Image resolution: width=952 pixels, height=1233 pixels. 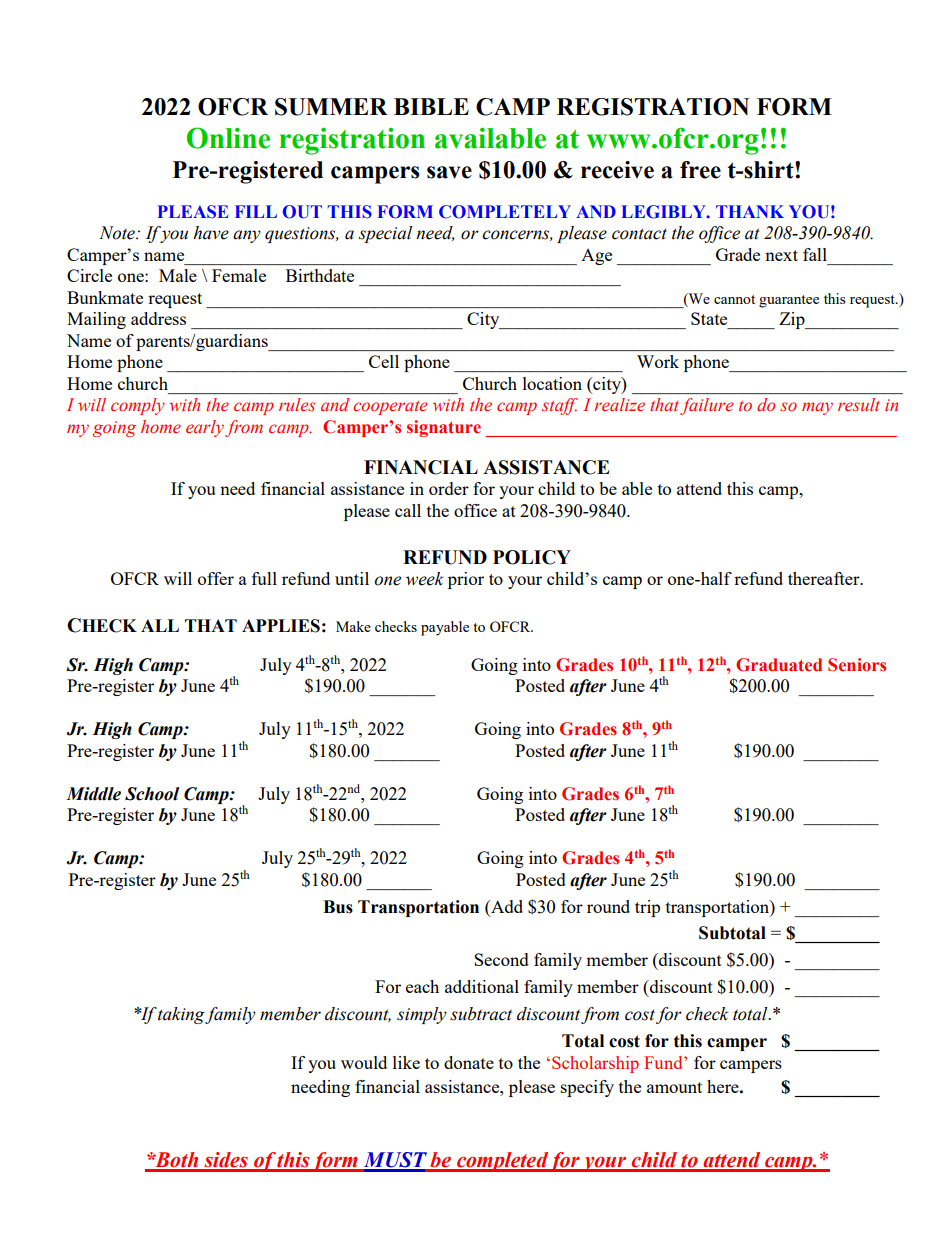 What do you see at coordinates (779, 665) in the screenshot?
I see `Graduated` at bounding box center [779, 665].
